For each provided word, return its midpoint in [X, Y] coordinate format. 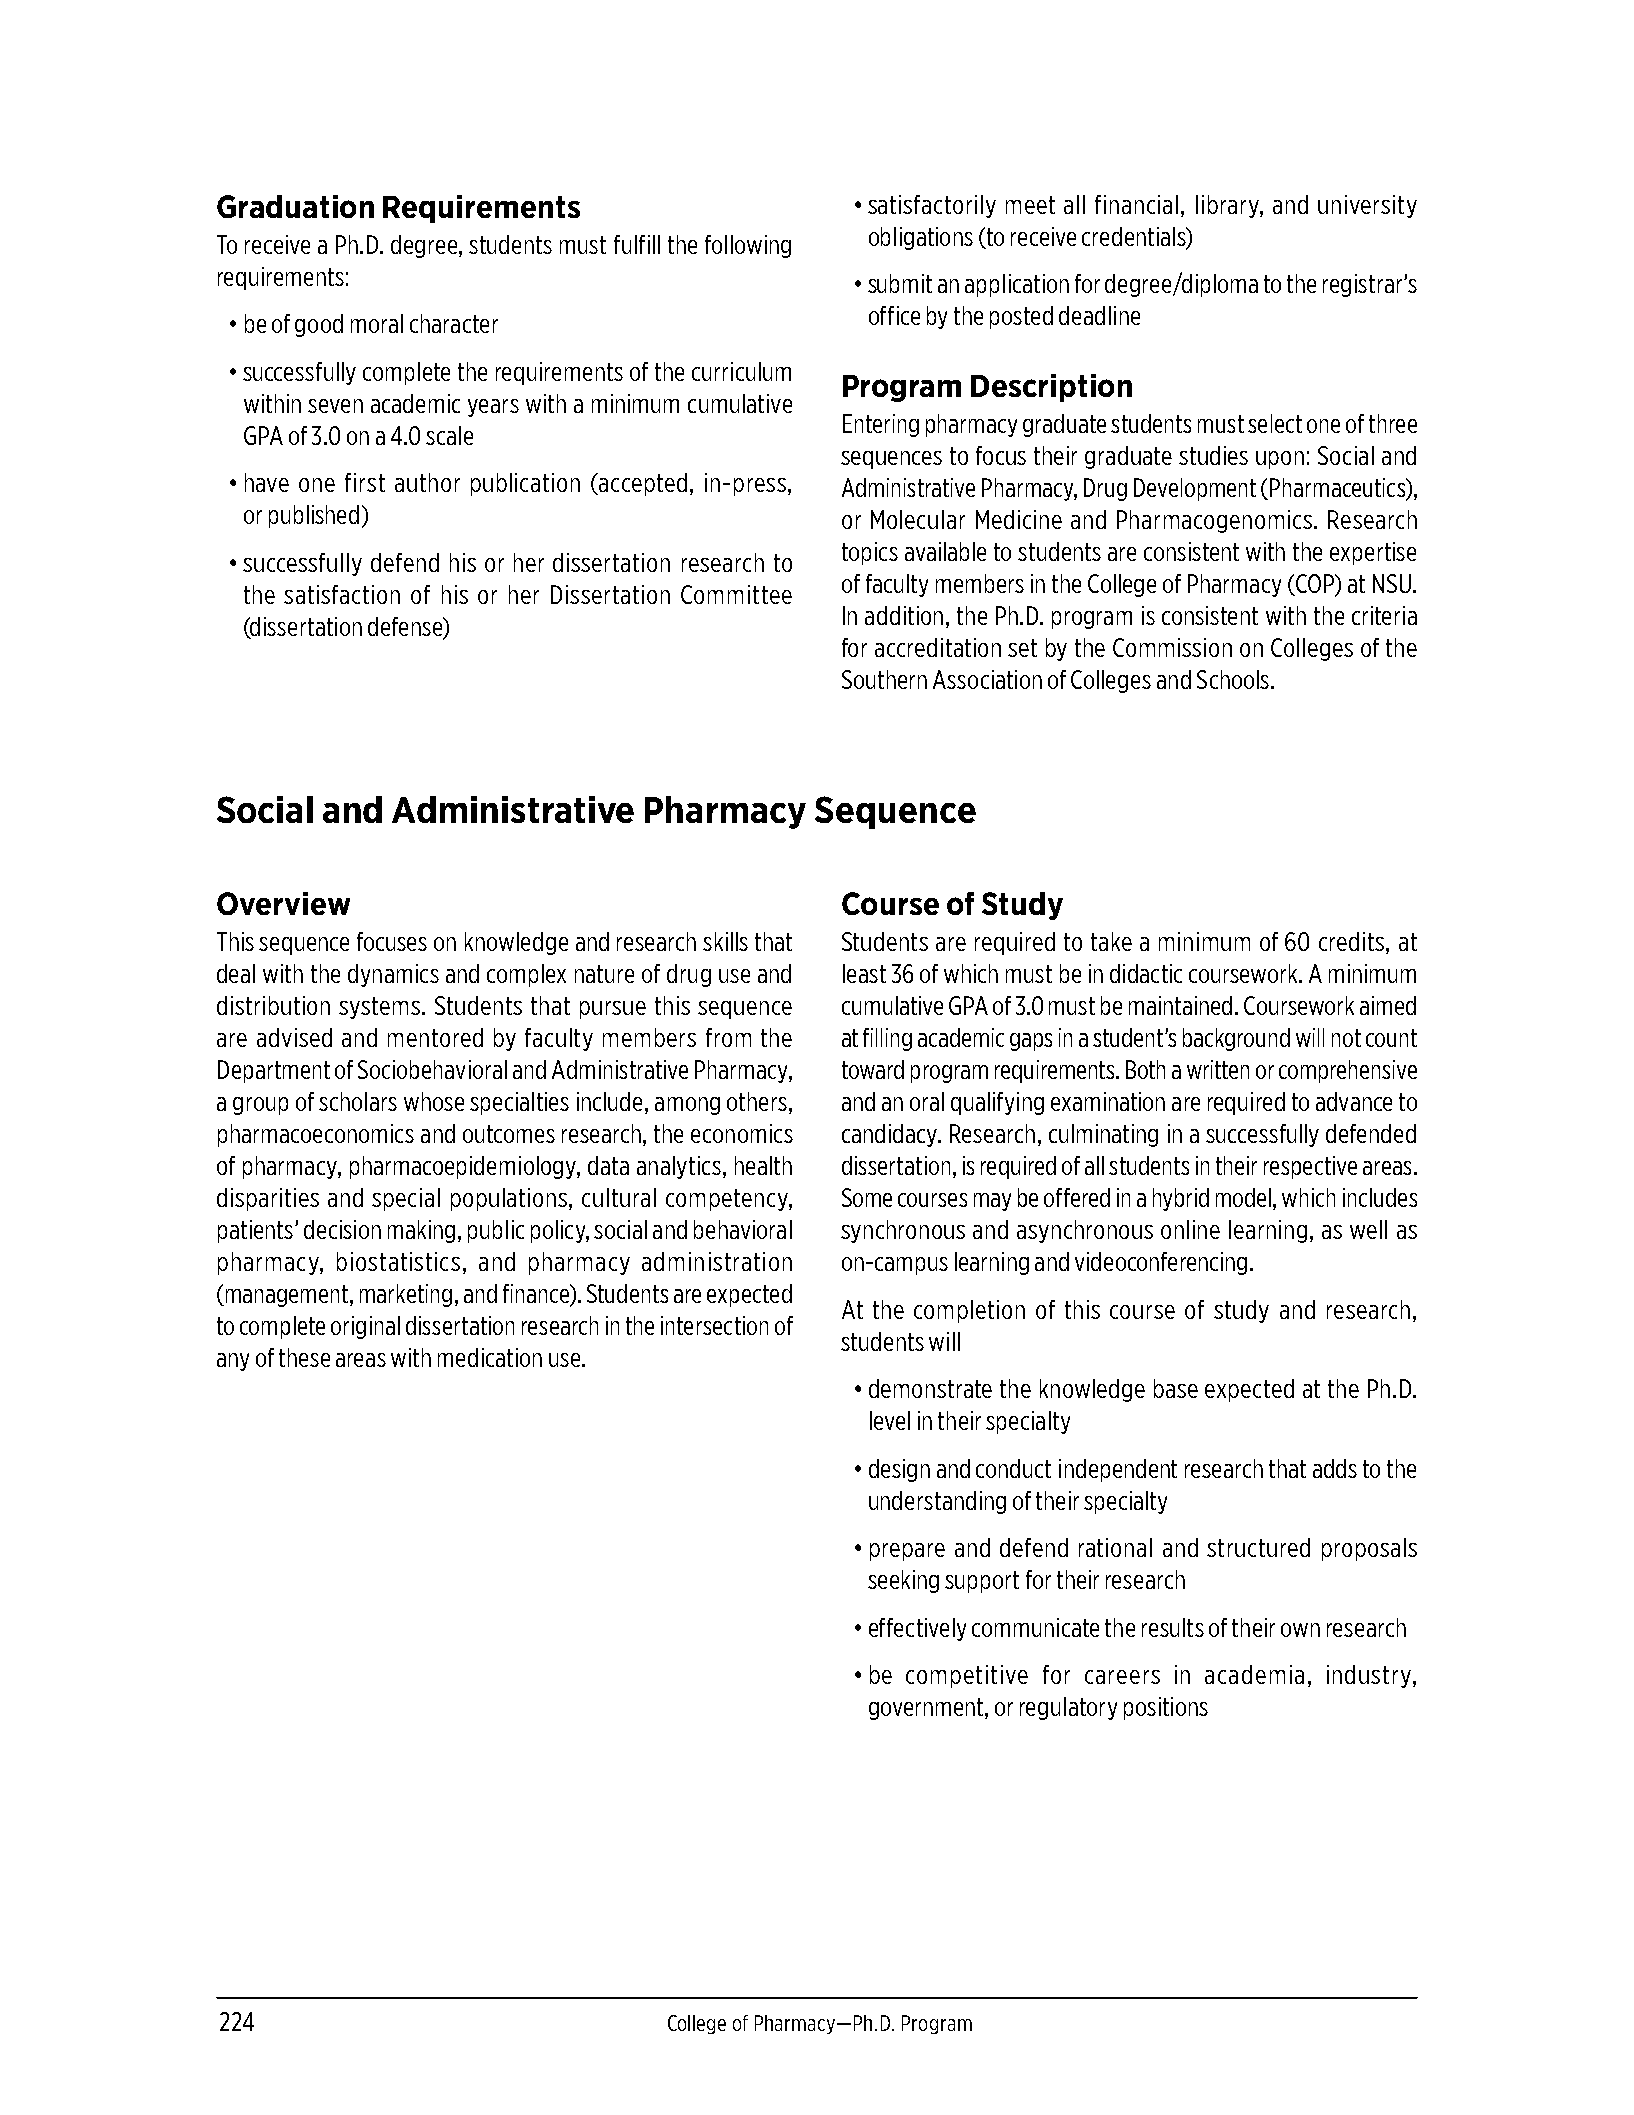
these [304, 1357]
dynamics [393, 975]
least [864, 973]
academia [1254, 1674]
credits [1353, 941]
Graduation [295, 206]
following [748, 246]
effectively [917, 1629]
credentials [1135, 237]
